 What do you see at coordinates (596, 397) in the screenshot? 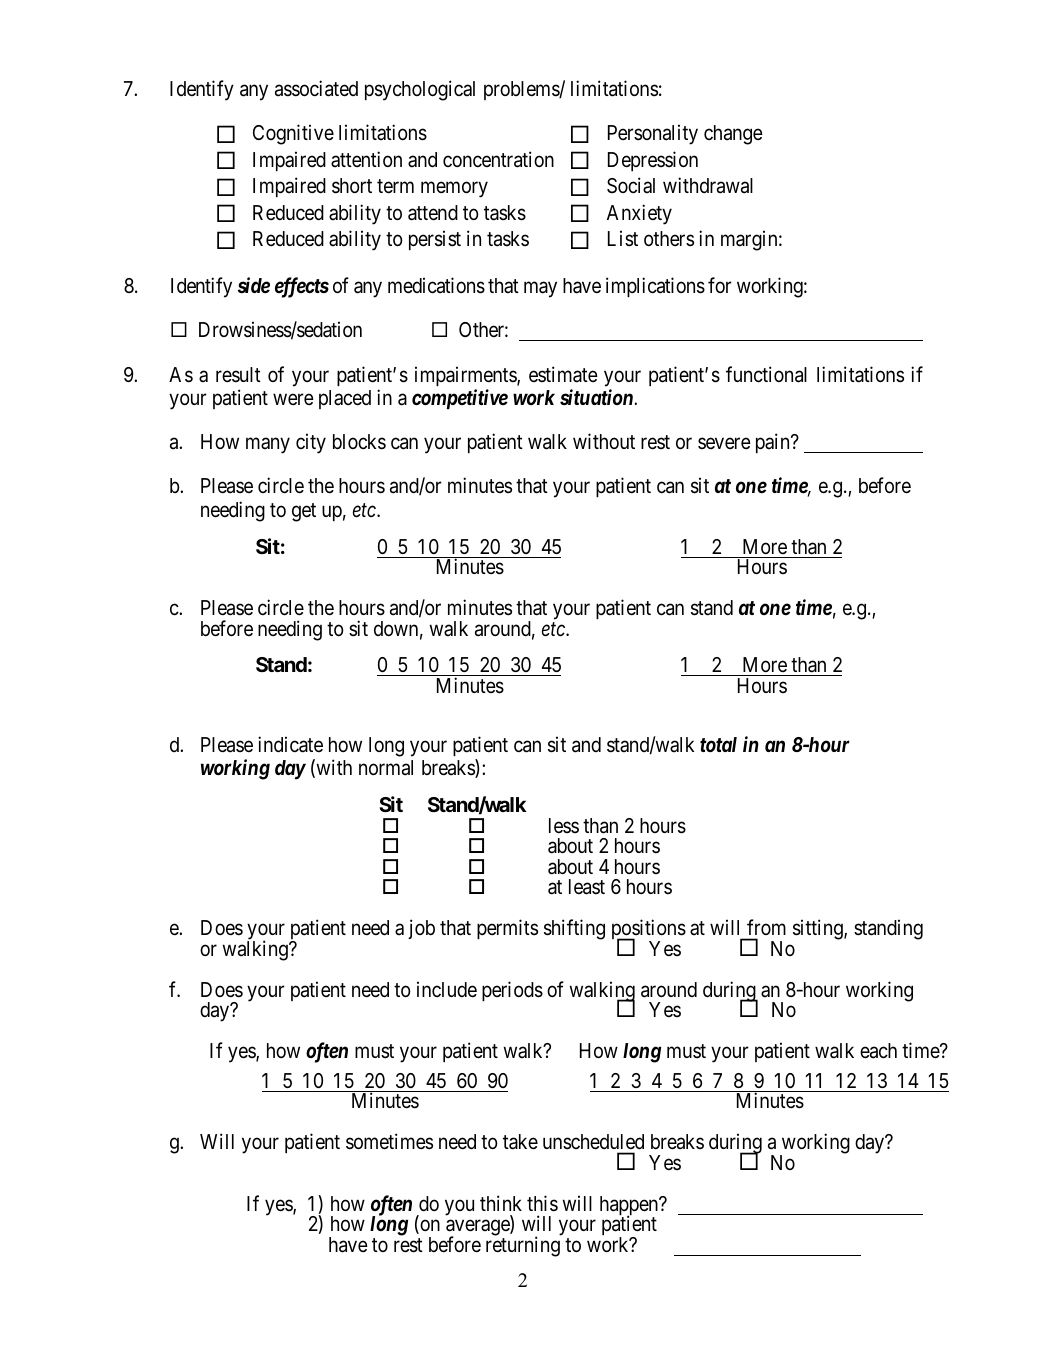
I see `situation` at bounding box center [596, 397].
